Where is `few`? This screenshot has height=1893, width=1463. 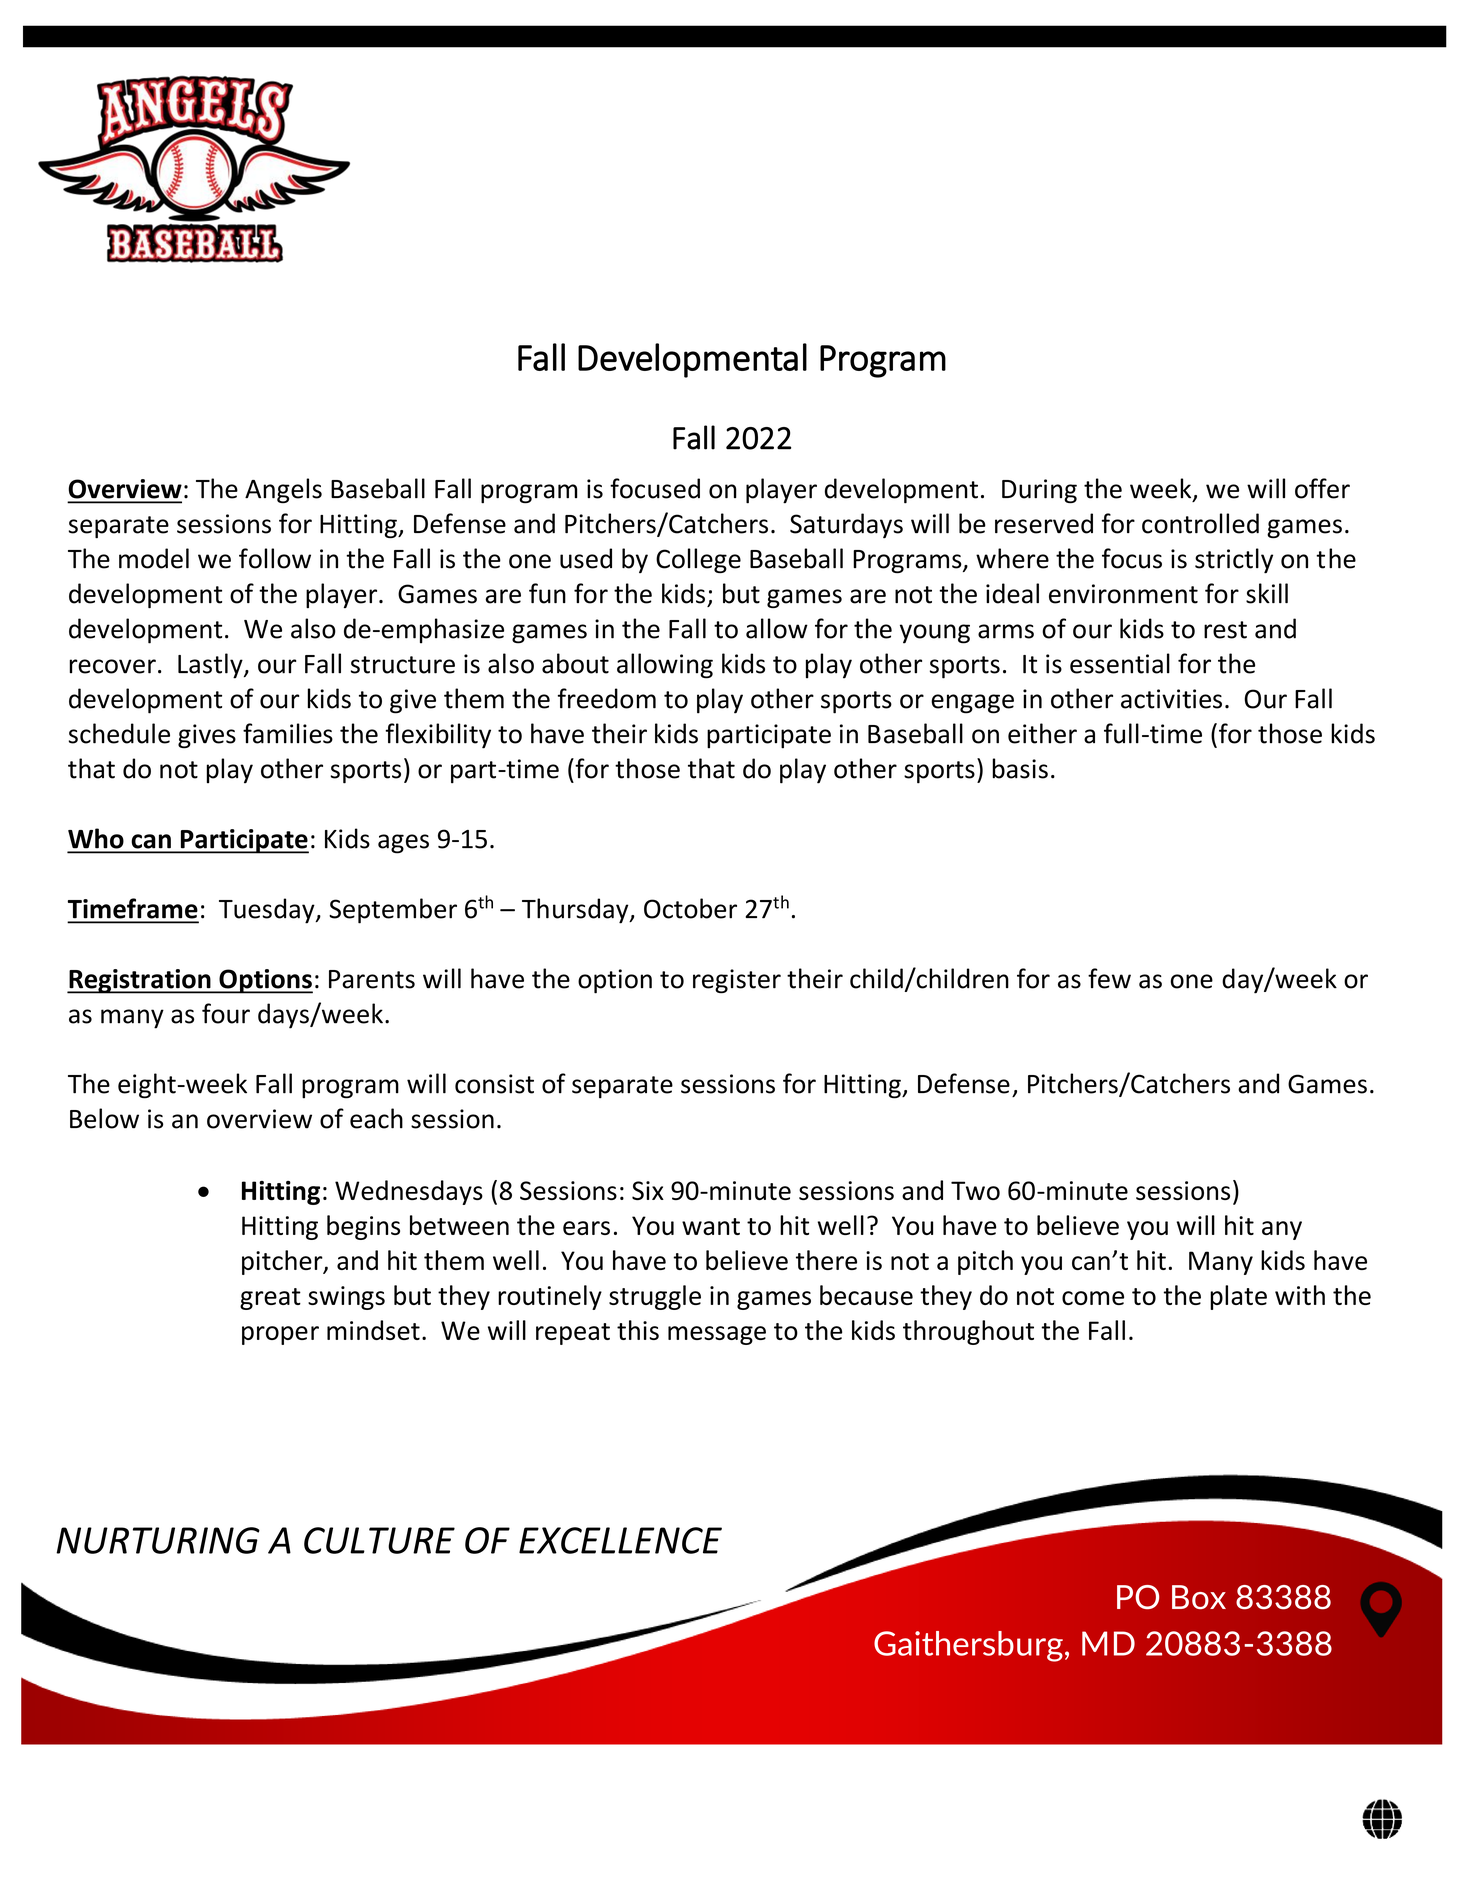
few is located at coordinates (1109, 978).
